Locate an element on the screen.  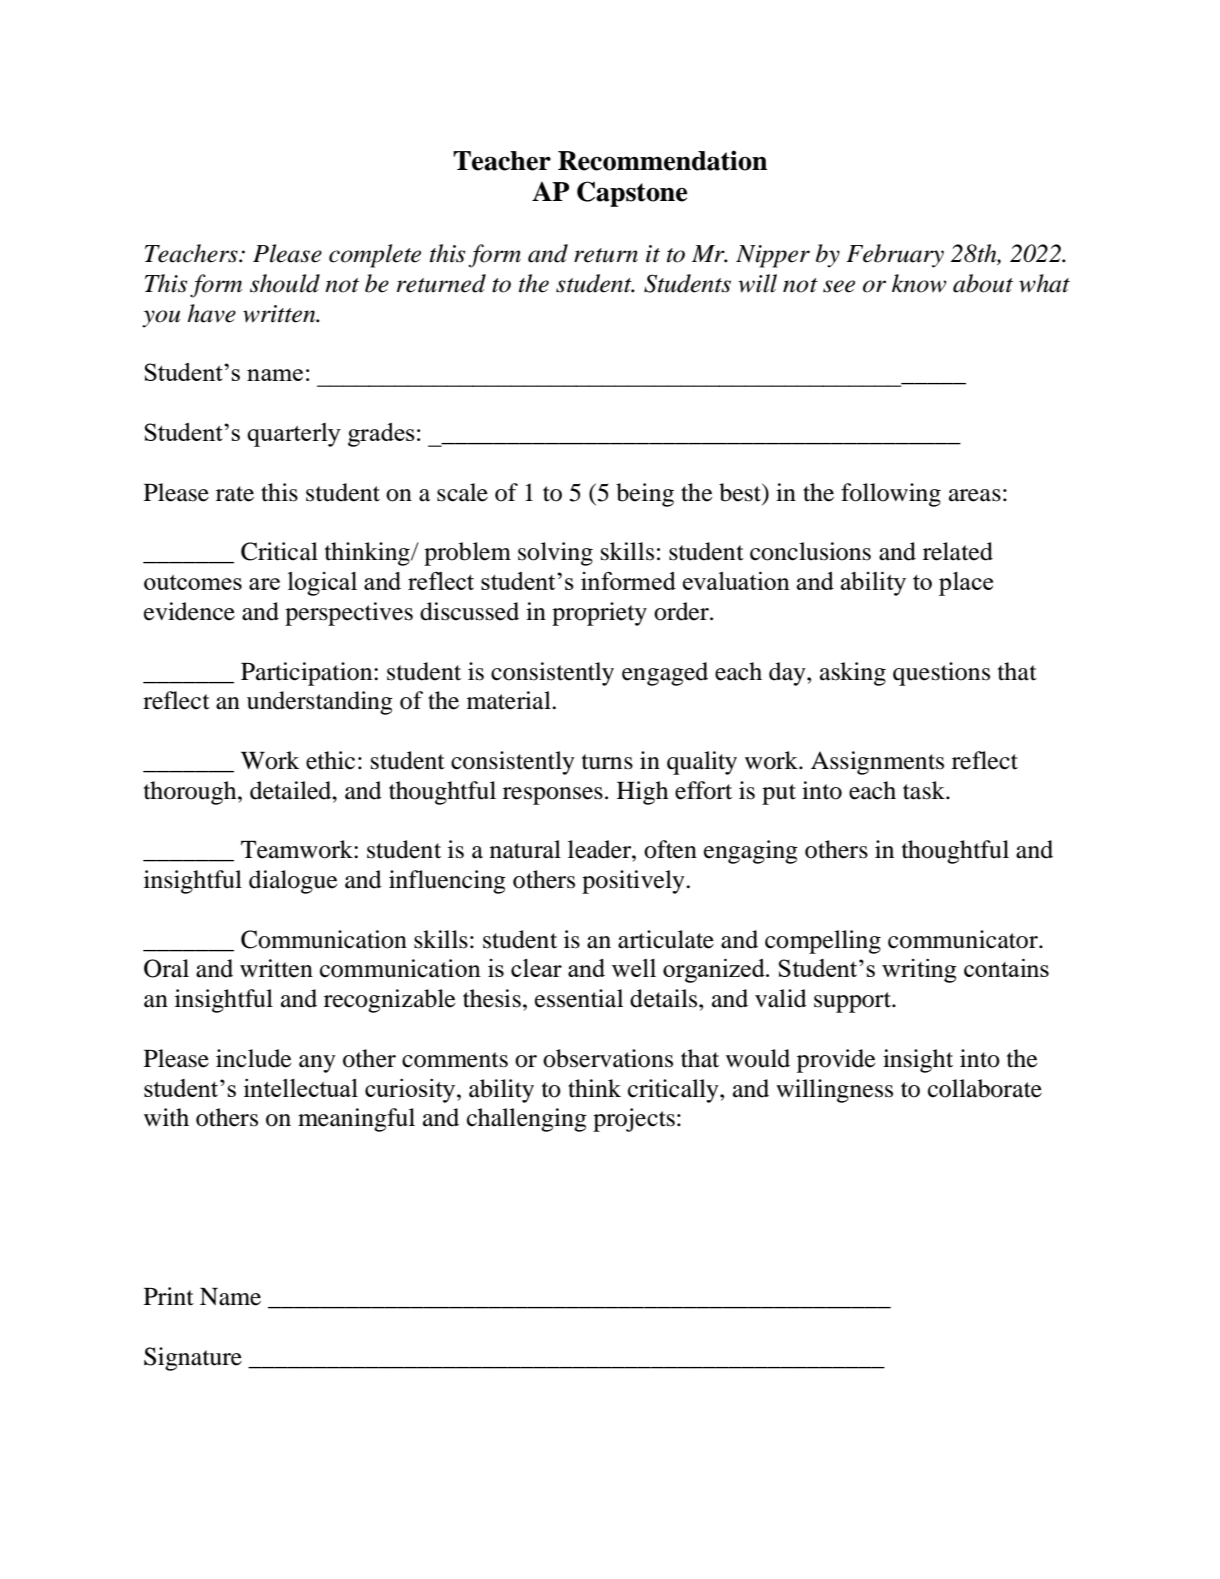
turns is located at coordinates (607, 762).
